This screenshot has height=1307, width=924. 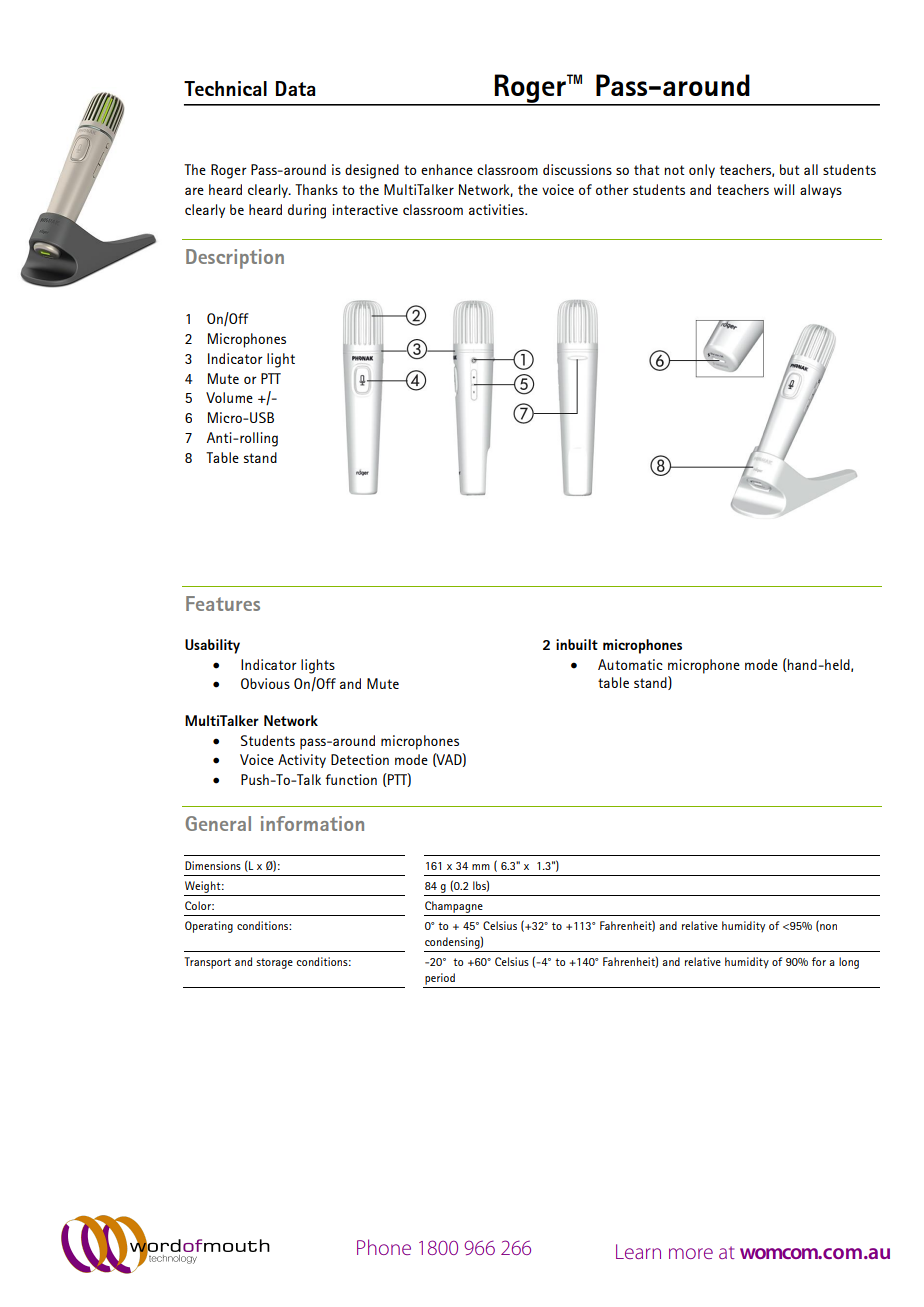 What do you see at coordinates (207, 963) in the screenshot?
I see `Transport` at bounding box center [207, 963].
